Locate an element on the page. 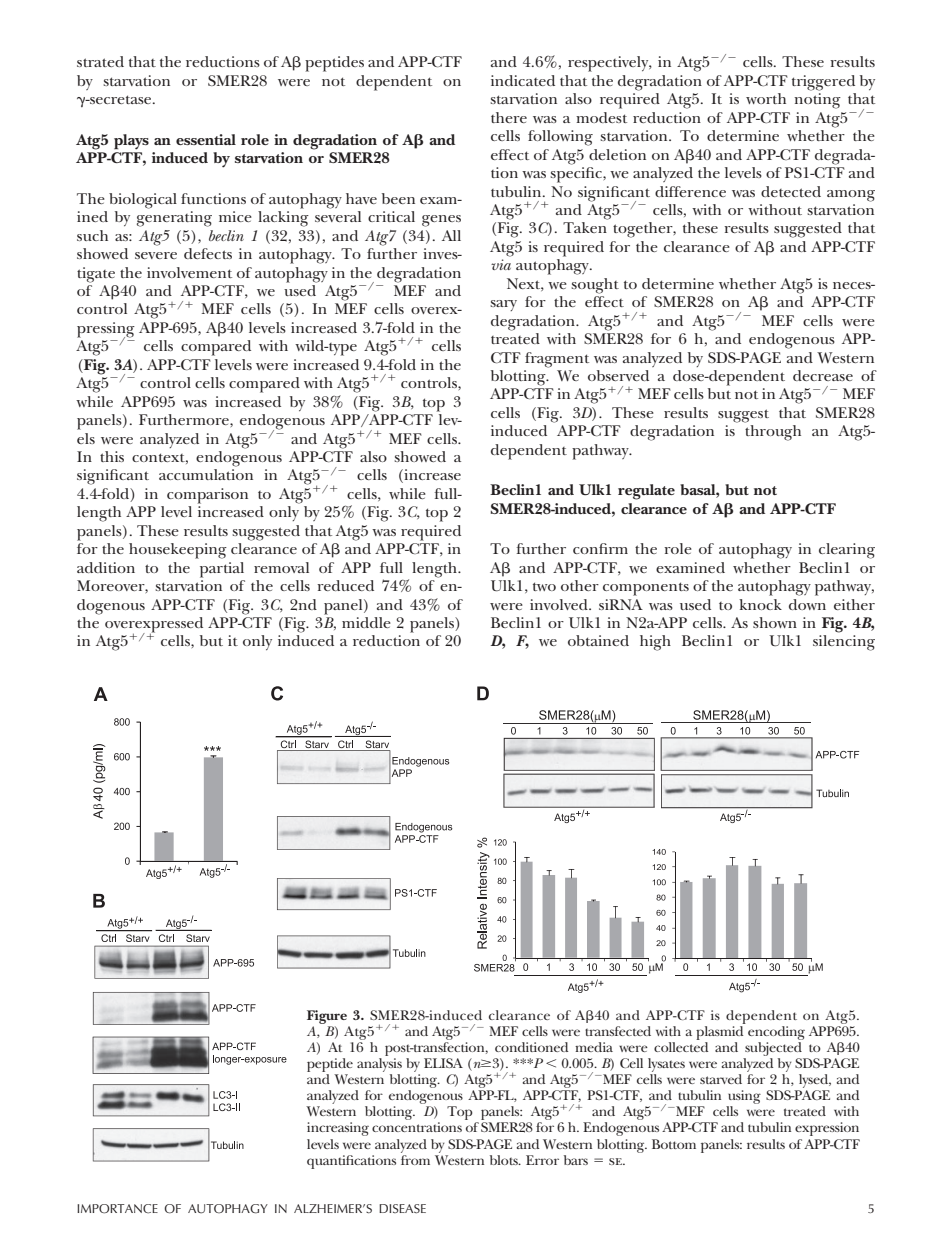 The image size is (952, 1256). blots is located at coordinates (505, 1160).
